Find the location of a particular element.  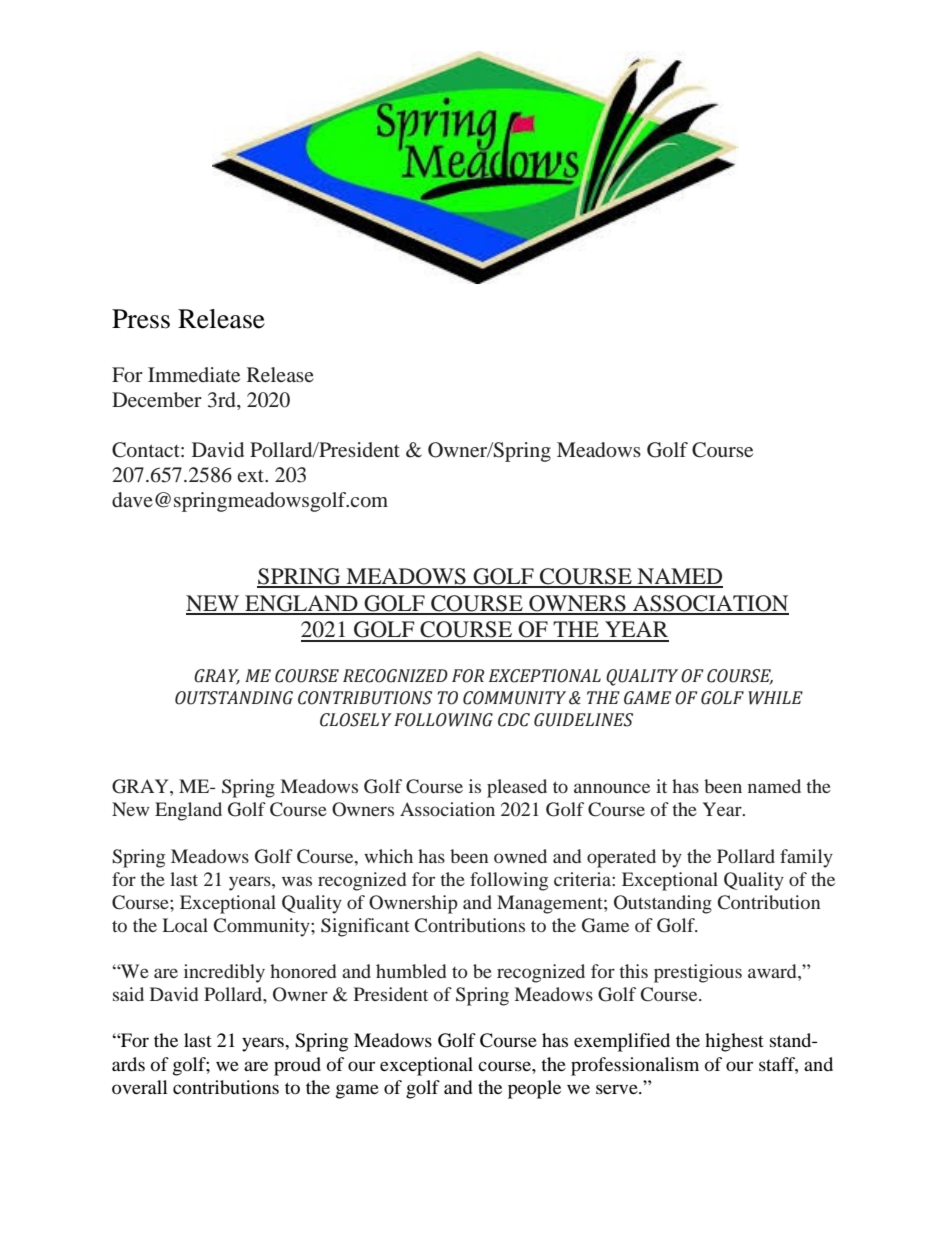

CLOSELY is located at coordinates (356, 720).
